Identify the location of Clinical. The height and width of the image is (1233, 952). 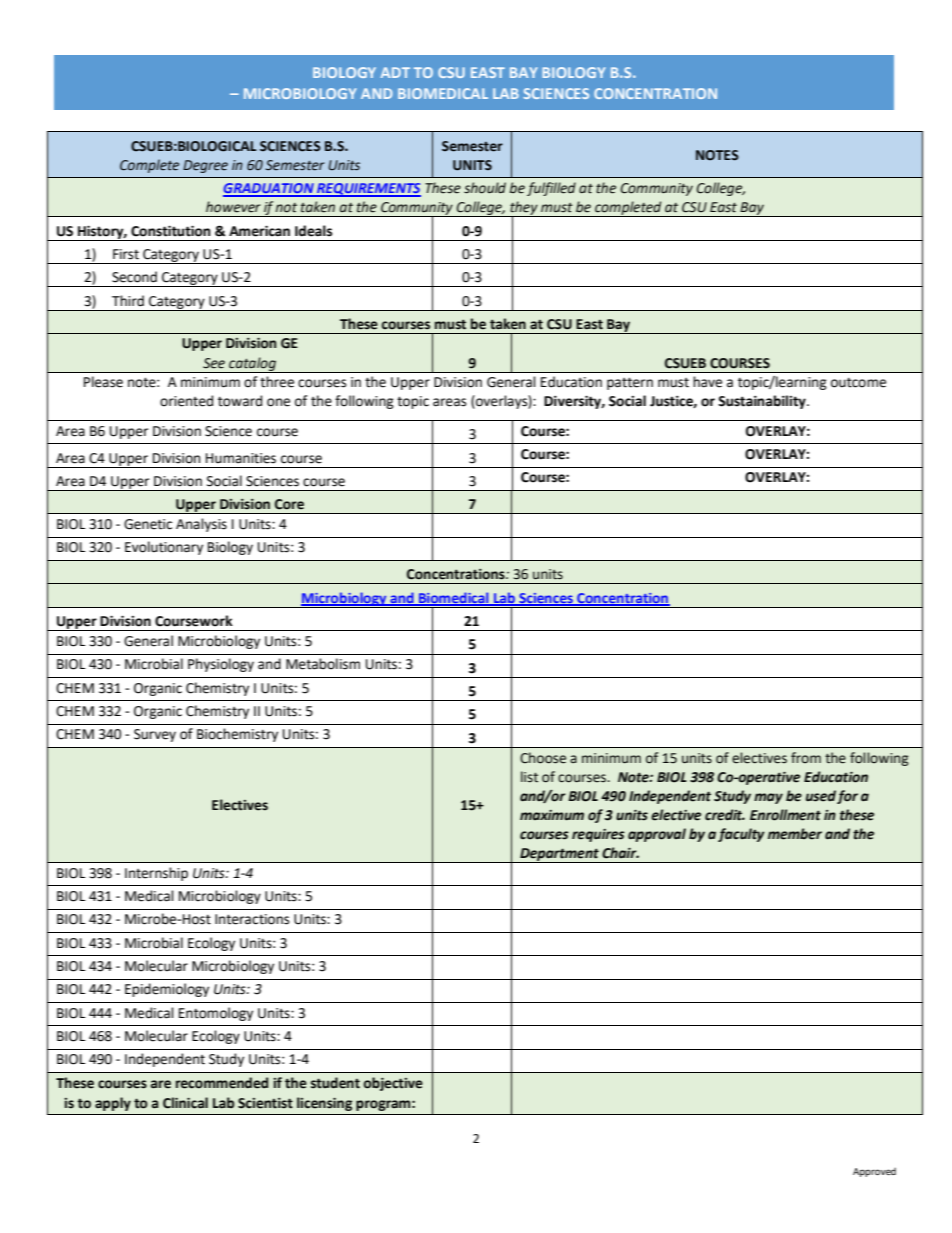
(185, 1103).
